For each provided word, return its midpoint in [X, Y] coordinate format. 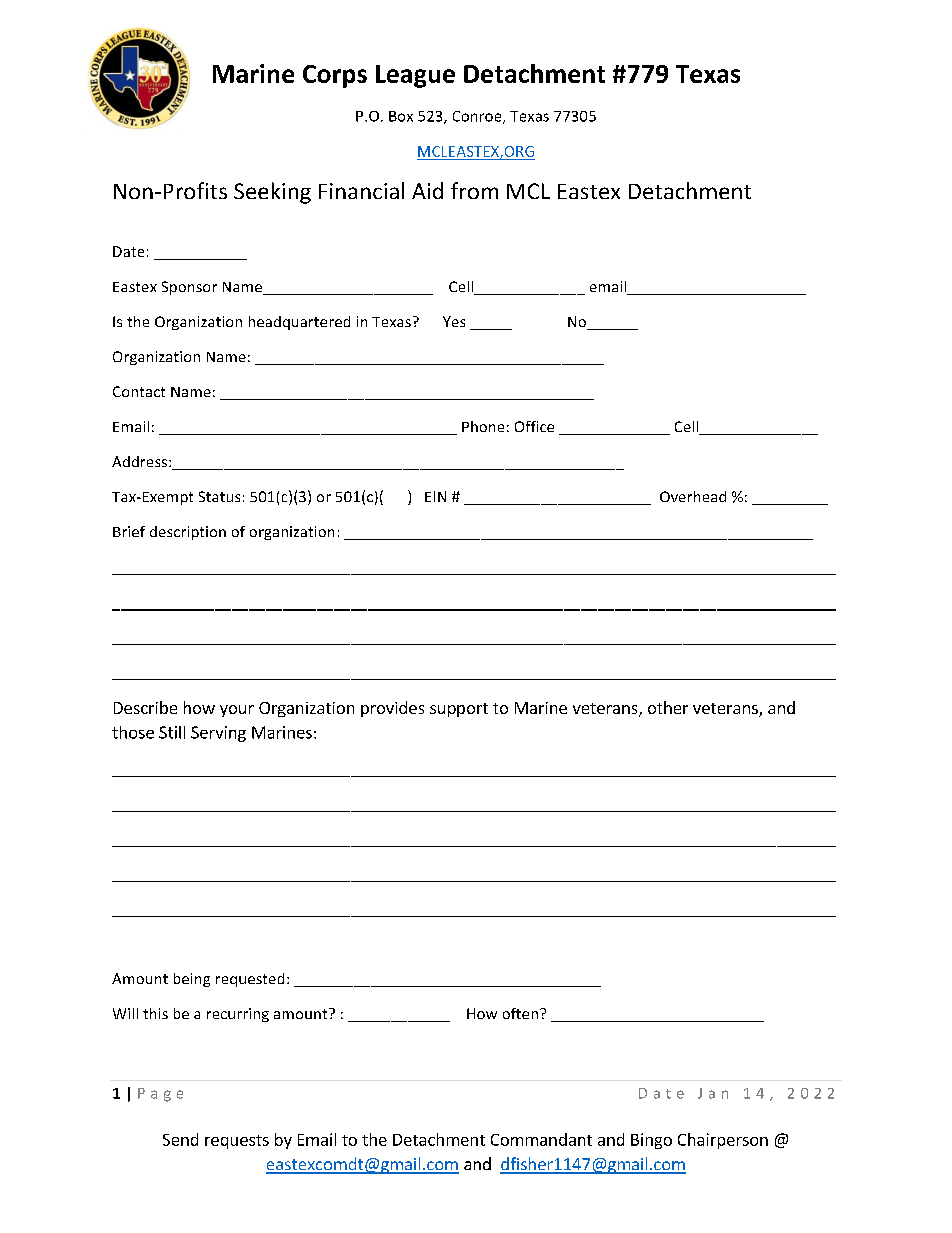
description [188, 533]
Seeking [272, 193]
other [668, 707]
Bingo [651, 1141]
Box [401, 116]
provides [392, 709]
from [474, 190]
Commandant [541, 1139]
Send [180, 1139]
